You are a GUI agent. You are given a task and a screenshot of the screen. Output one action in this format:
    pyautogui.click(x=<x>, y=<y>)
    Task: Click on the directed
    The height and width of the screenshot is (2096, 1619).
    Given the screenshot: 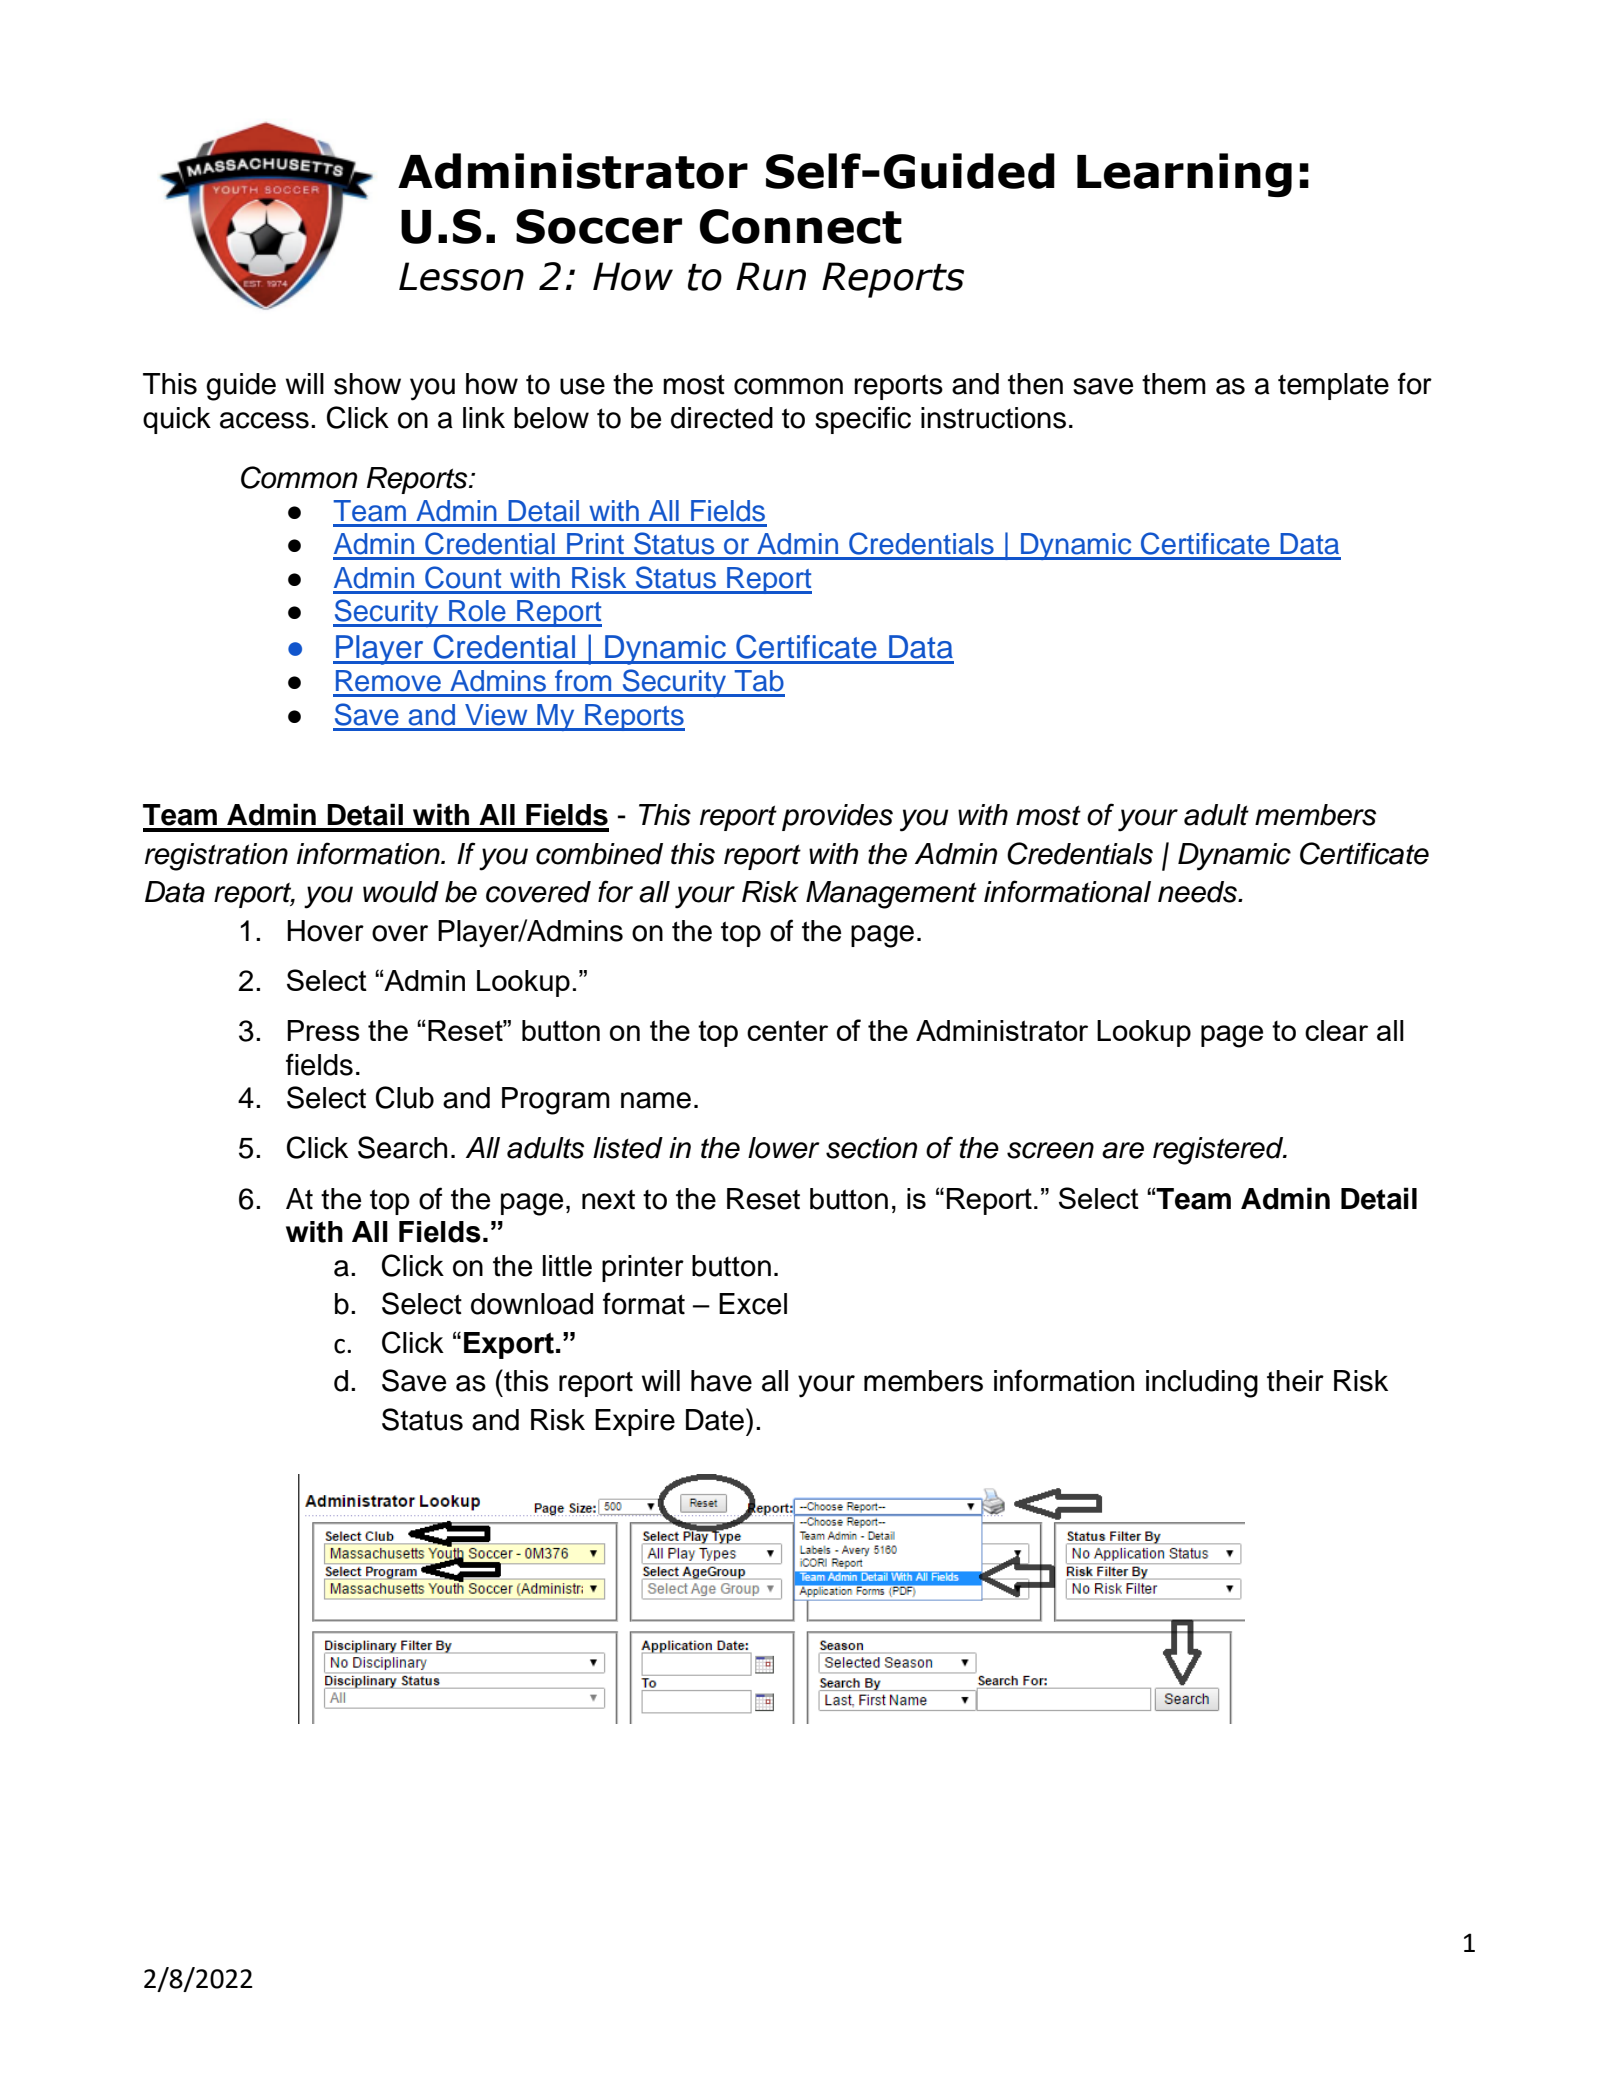 What is the action you would take?
    pyautogui.click(x=722, y=418)
